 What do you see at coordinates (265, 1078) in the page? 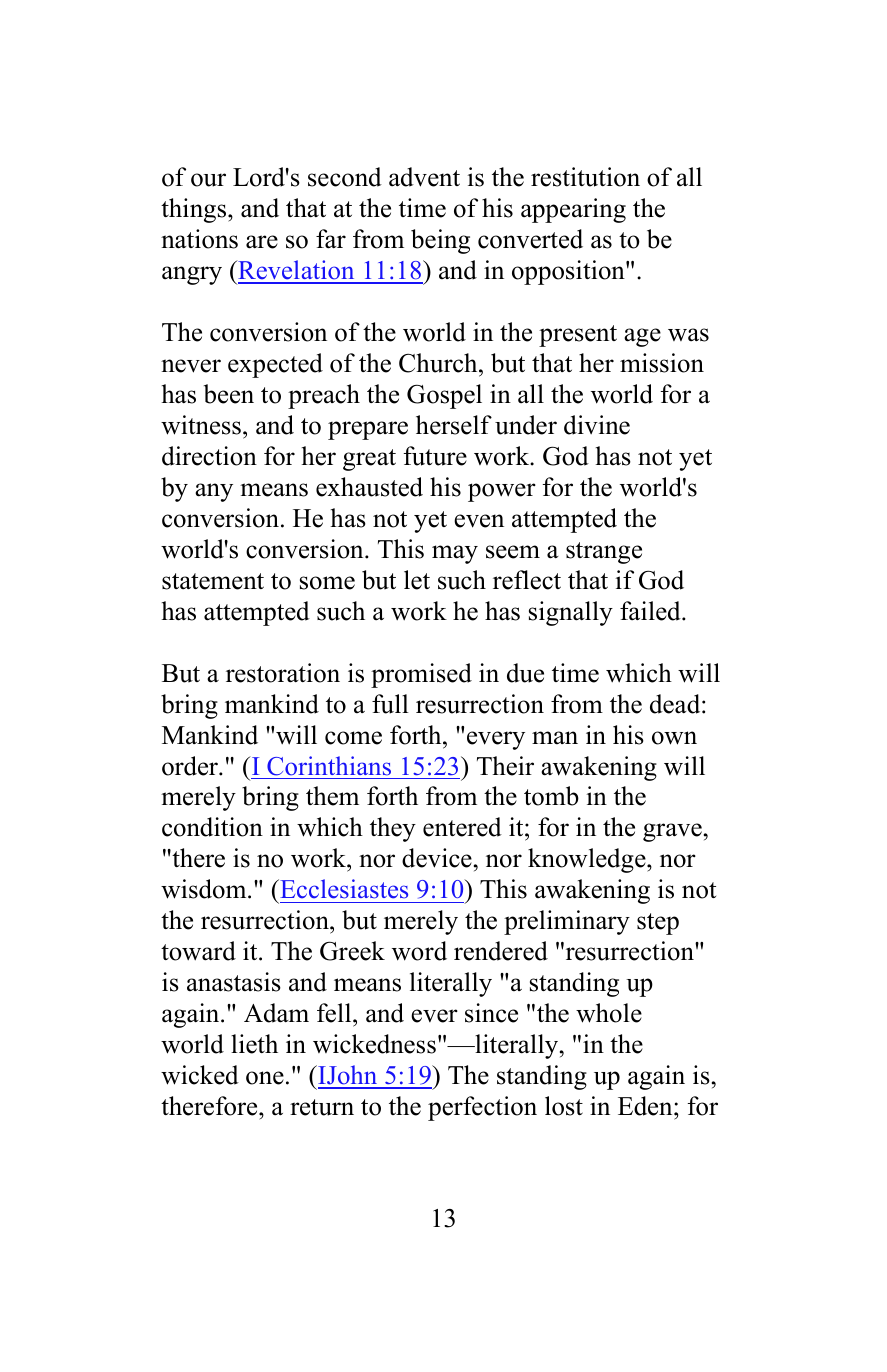
I see `one` at bounding box center [265, 1078].
